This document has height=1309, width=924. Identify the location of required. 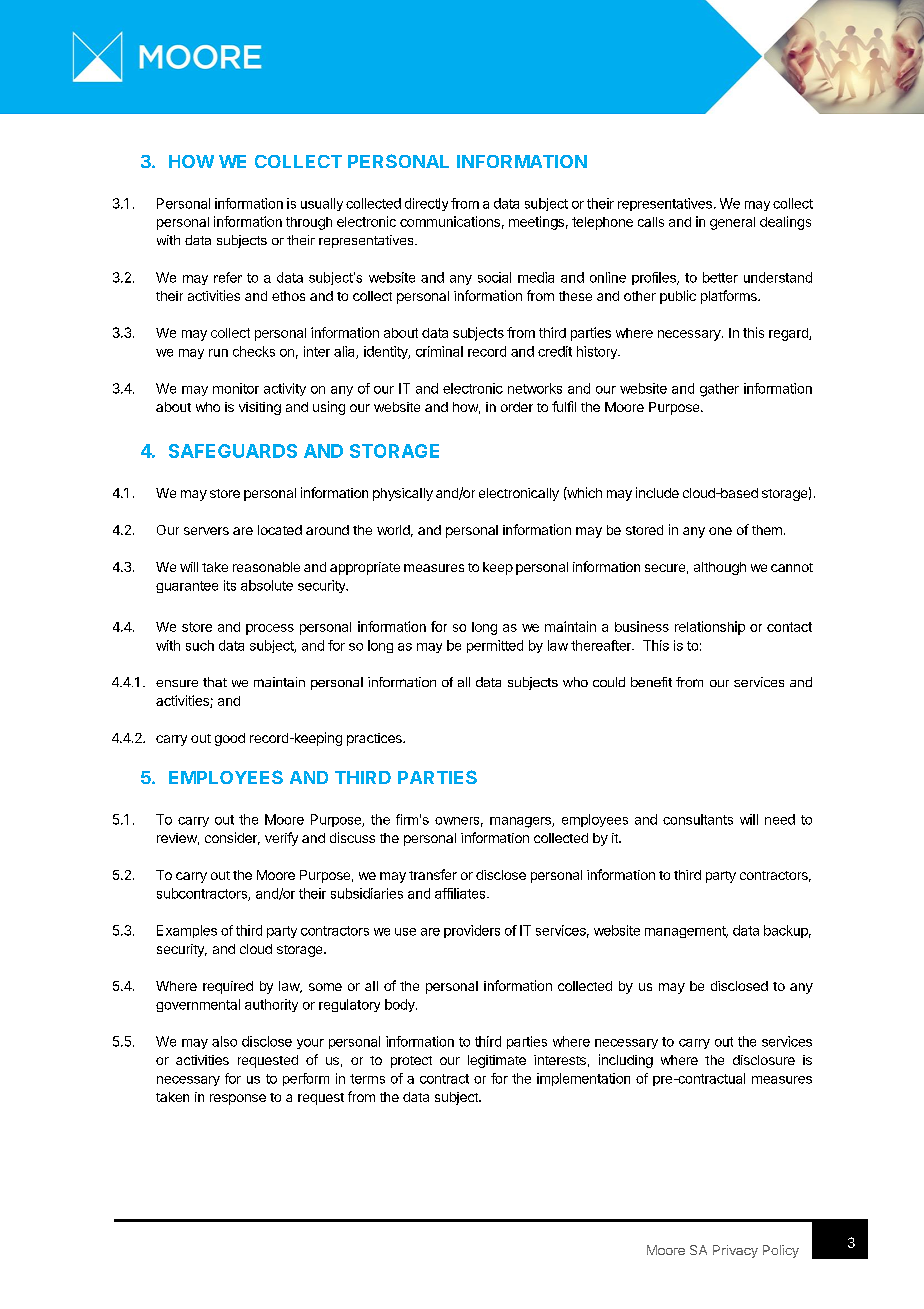
(228, 987).
